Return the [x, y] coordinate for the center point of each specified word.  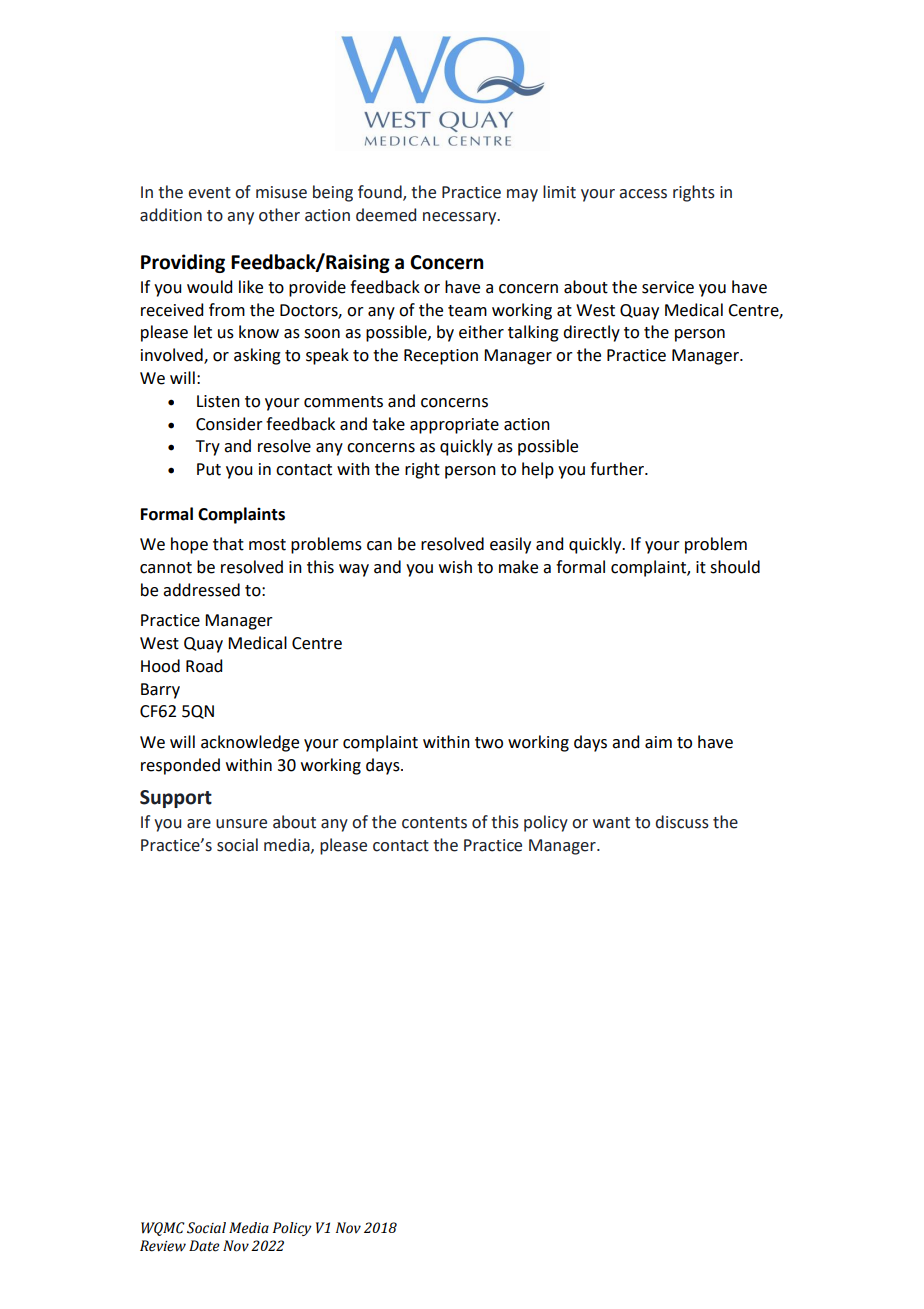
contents [434, 823]
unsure [241, 824]
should [735, 567]
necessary [461, 218]
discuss [682, 822]
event [209, 193]
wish [455, 567]
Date [204, 1246]
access [643, 194]
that [228, 544]
